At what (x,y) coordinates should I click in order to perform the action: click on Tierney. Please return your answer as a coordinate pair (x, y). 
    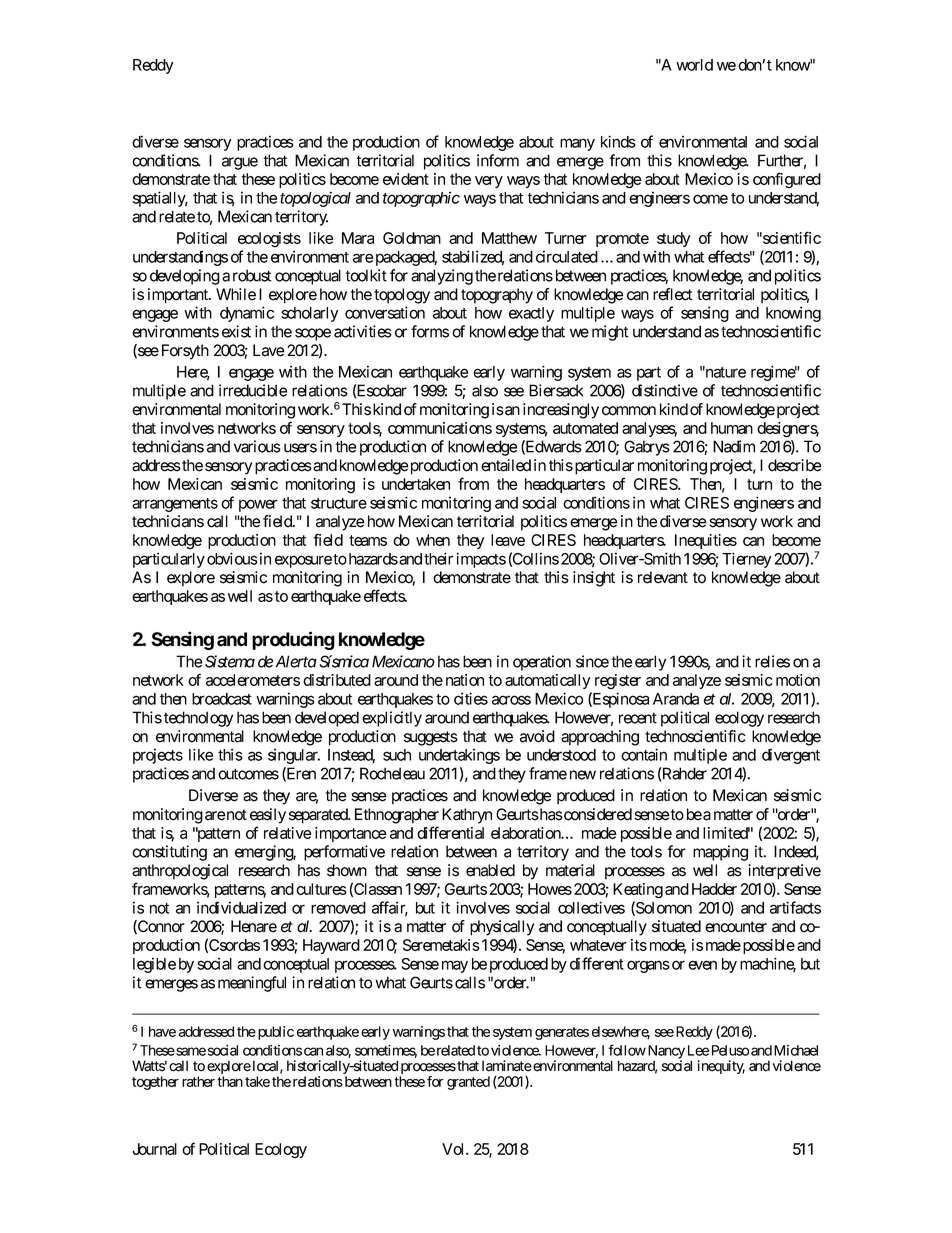
    Looking at the image, I should click on (746, 560).
